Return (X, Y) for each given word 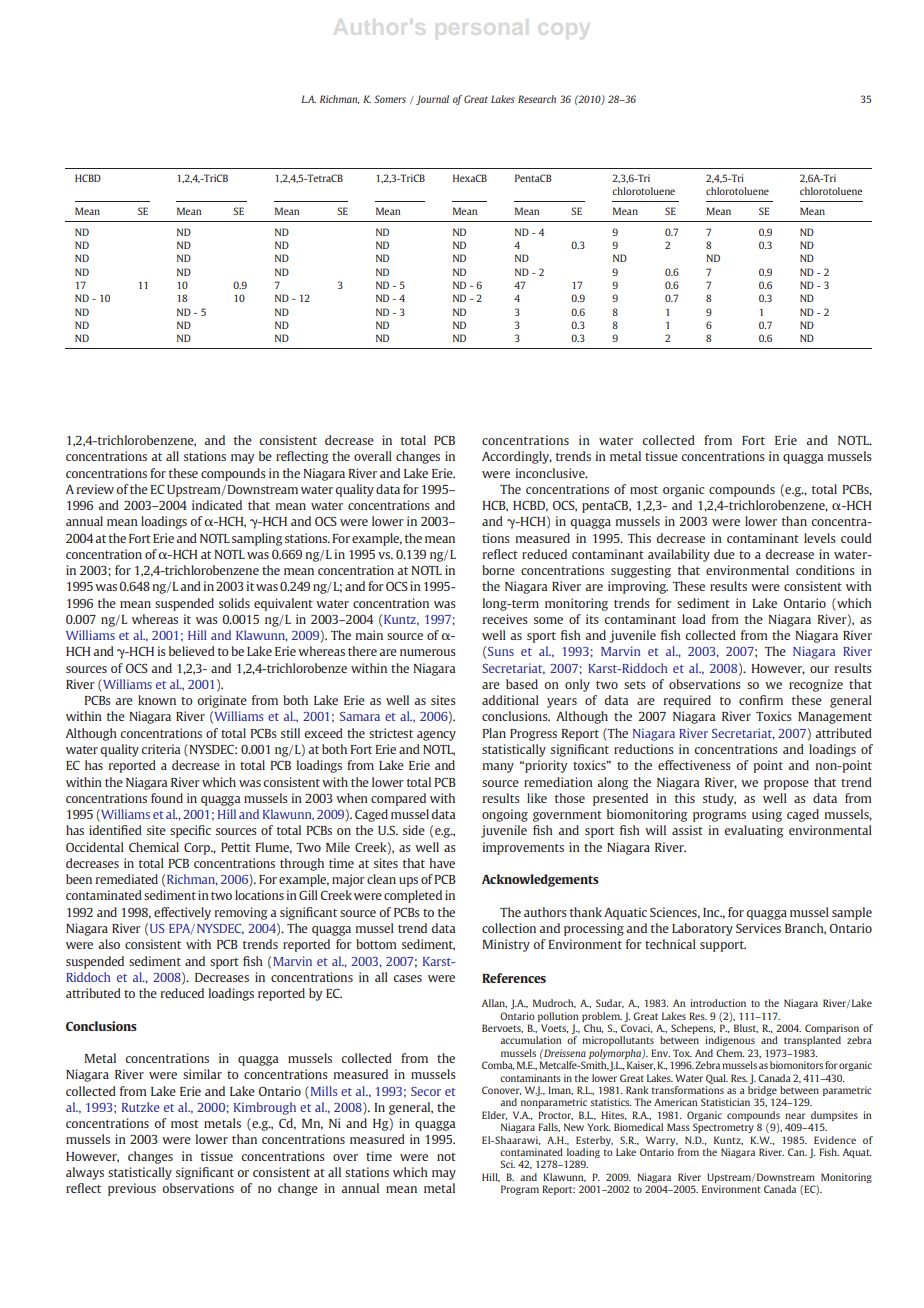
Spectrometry (723, 1128)
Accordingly (517, 457)
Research (537, 99)
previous (132, 1189)
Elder (494, 1115)
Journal (432, 100)
